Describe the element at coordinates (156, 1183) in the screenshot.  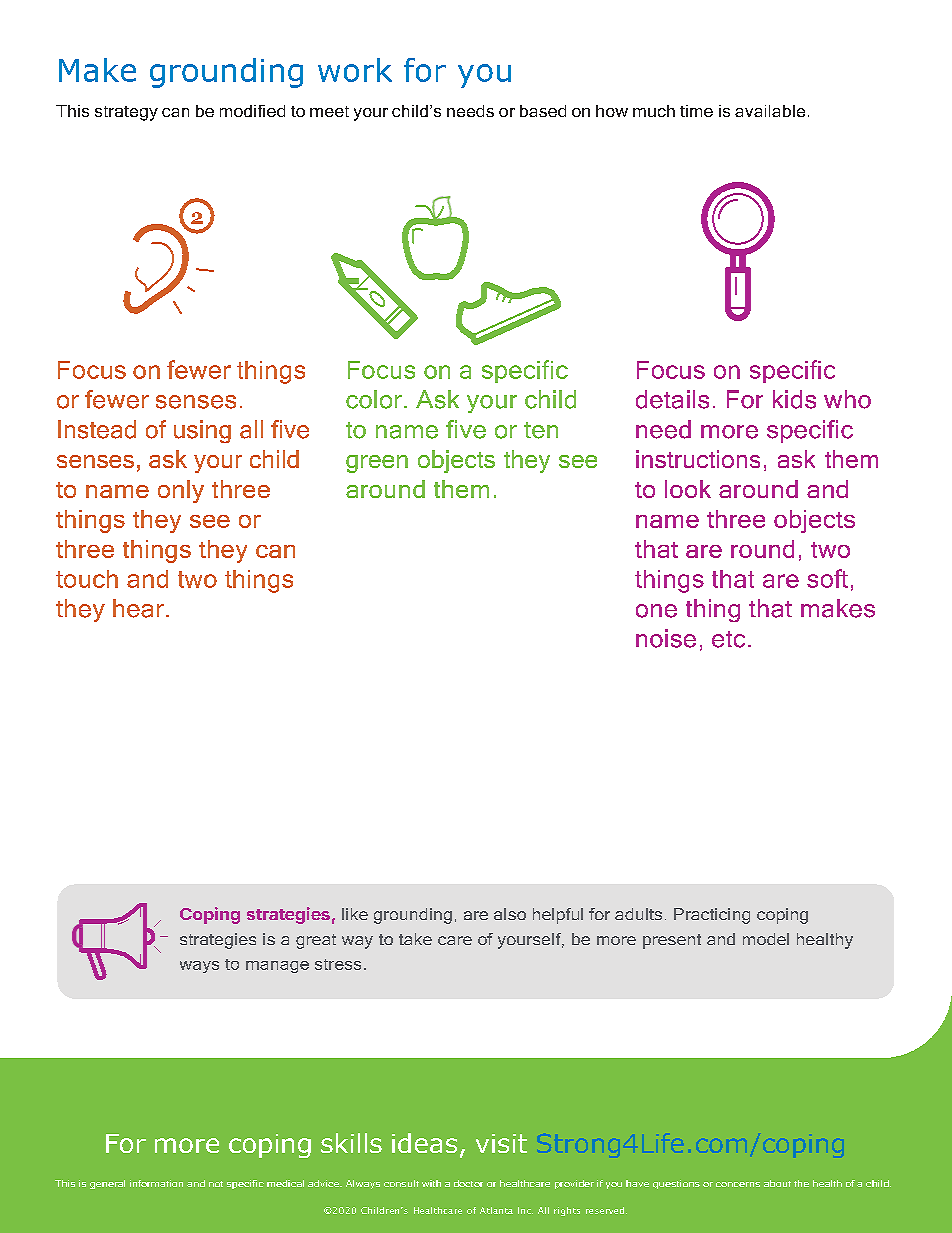
I see `information` at that location.
